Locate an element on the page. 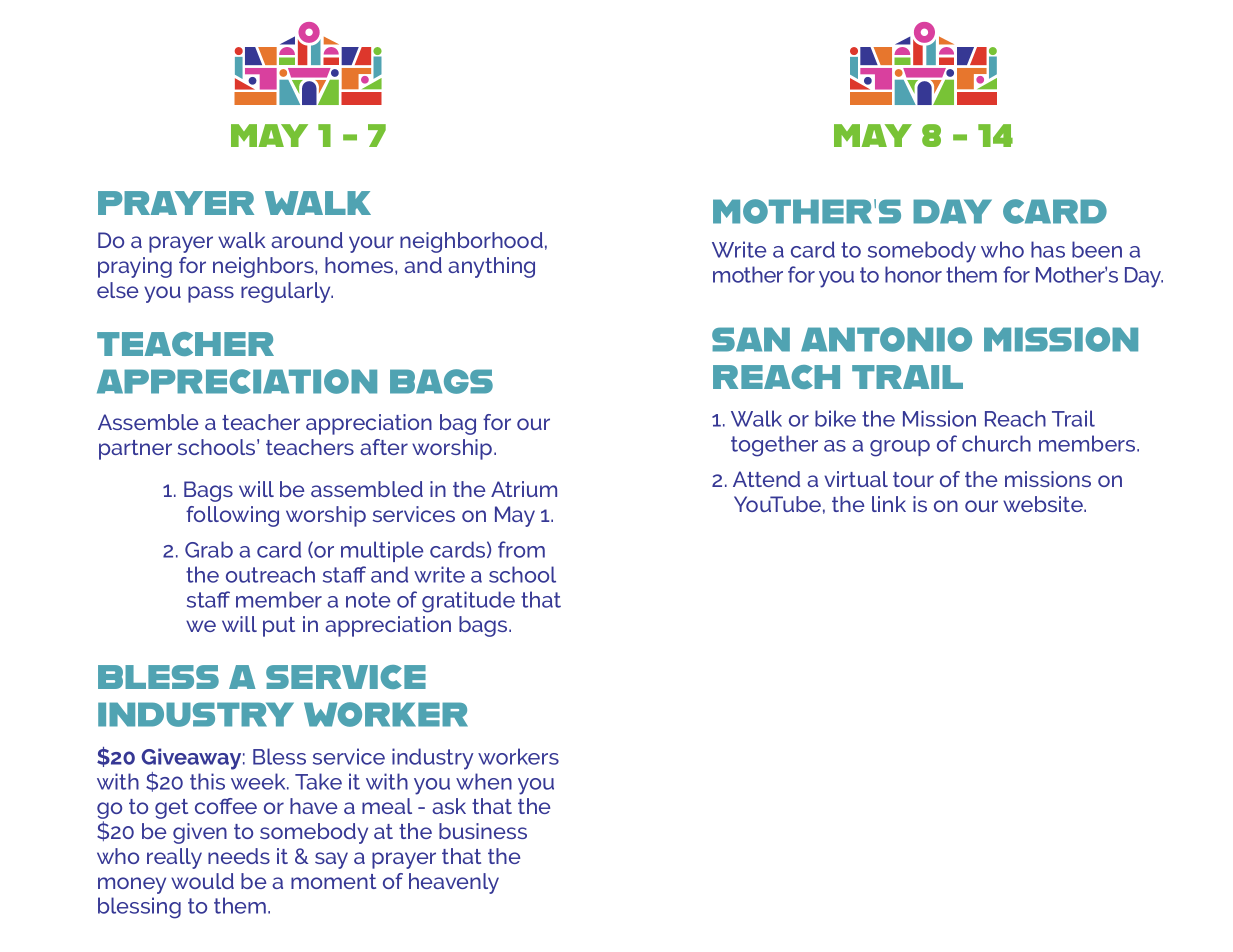 This image has height=952, width=1233. anything is located at coordinates (491, 267).
